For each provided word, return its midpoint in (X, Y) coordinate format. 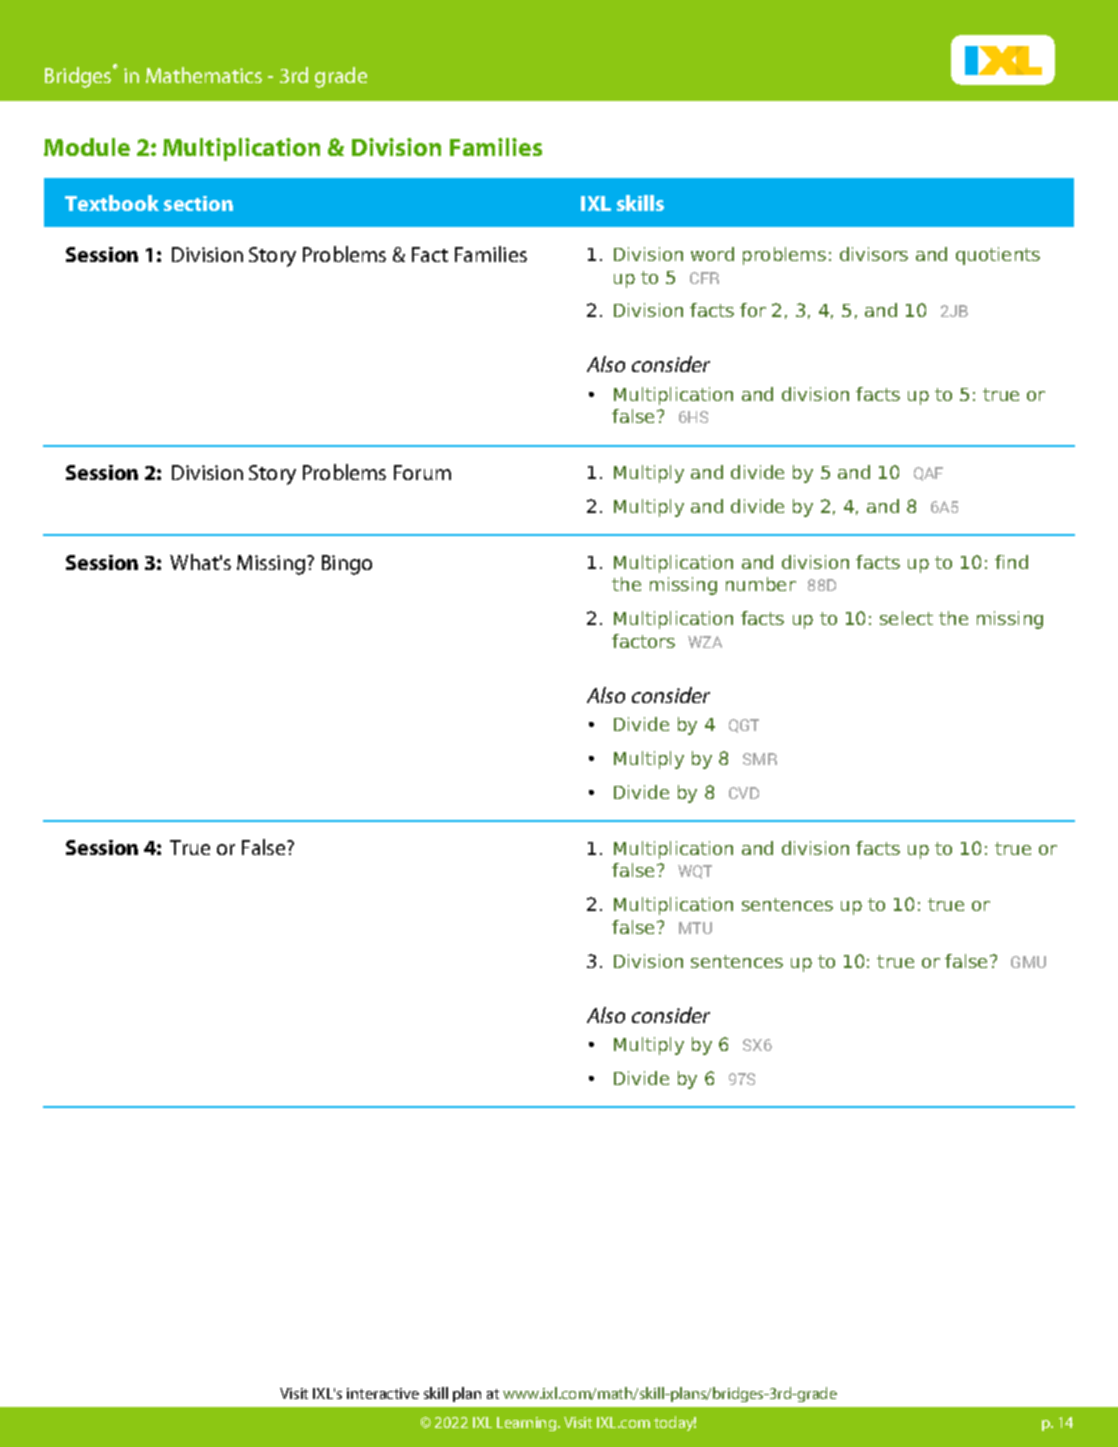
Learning (528, 1424)
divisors (874, 254)
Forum (422, 472)
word (712, 254)
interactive (383, 1393)
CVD (744, 793)
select (906, 618)
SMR (760, 759)
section (198, 203)
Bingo (347, 565)
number (761, 584)
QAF (928, 474)
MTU (695, 928)
